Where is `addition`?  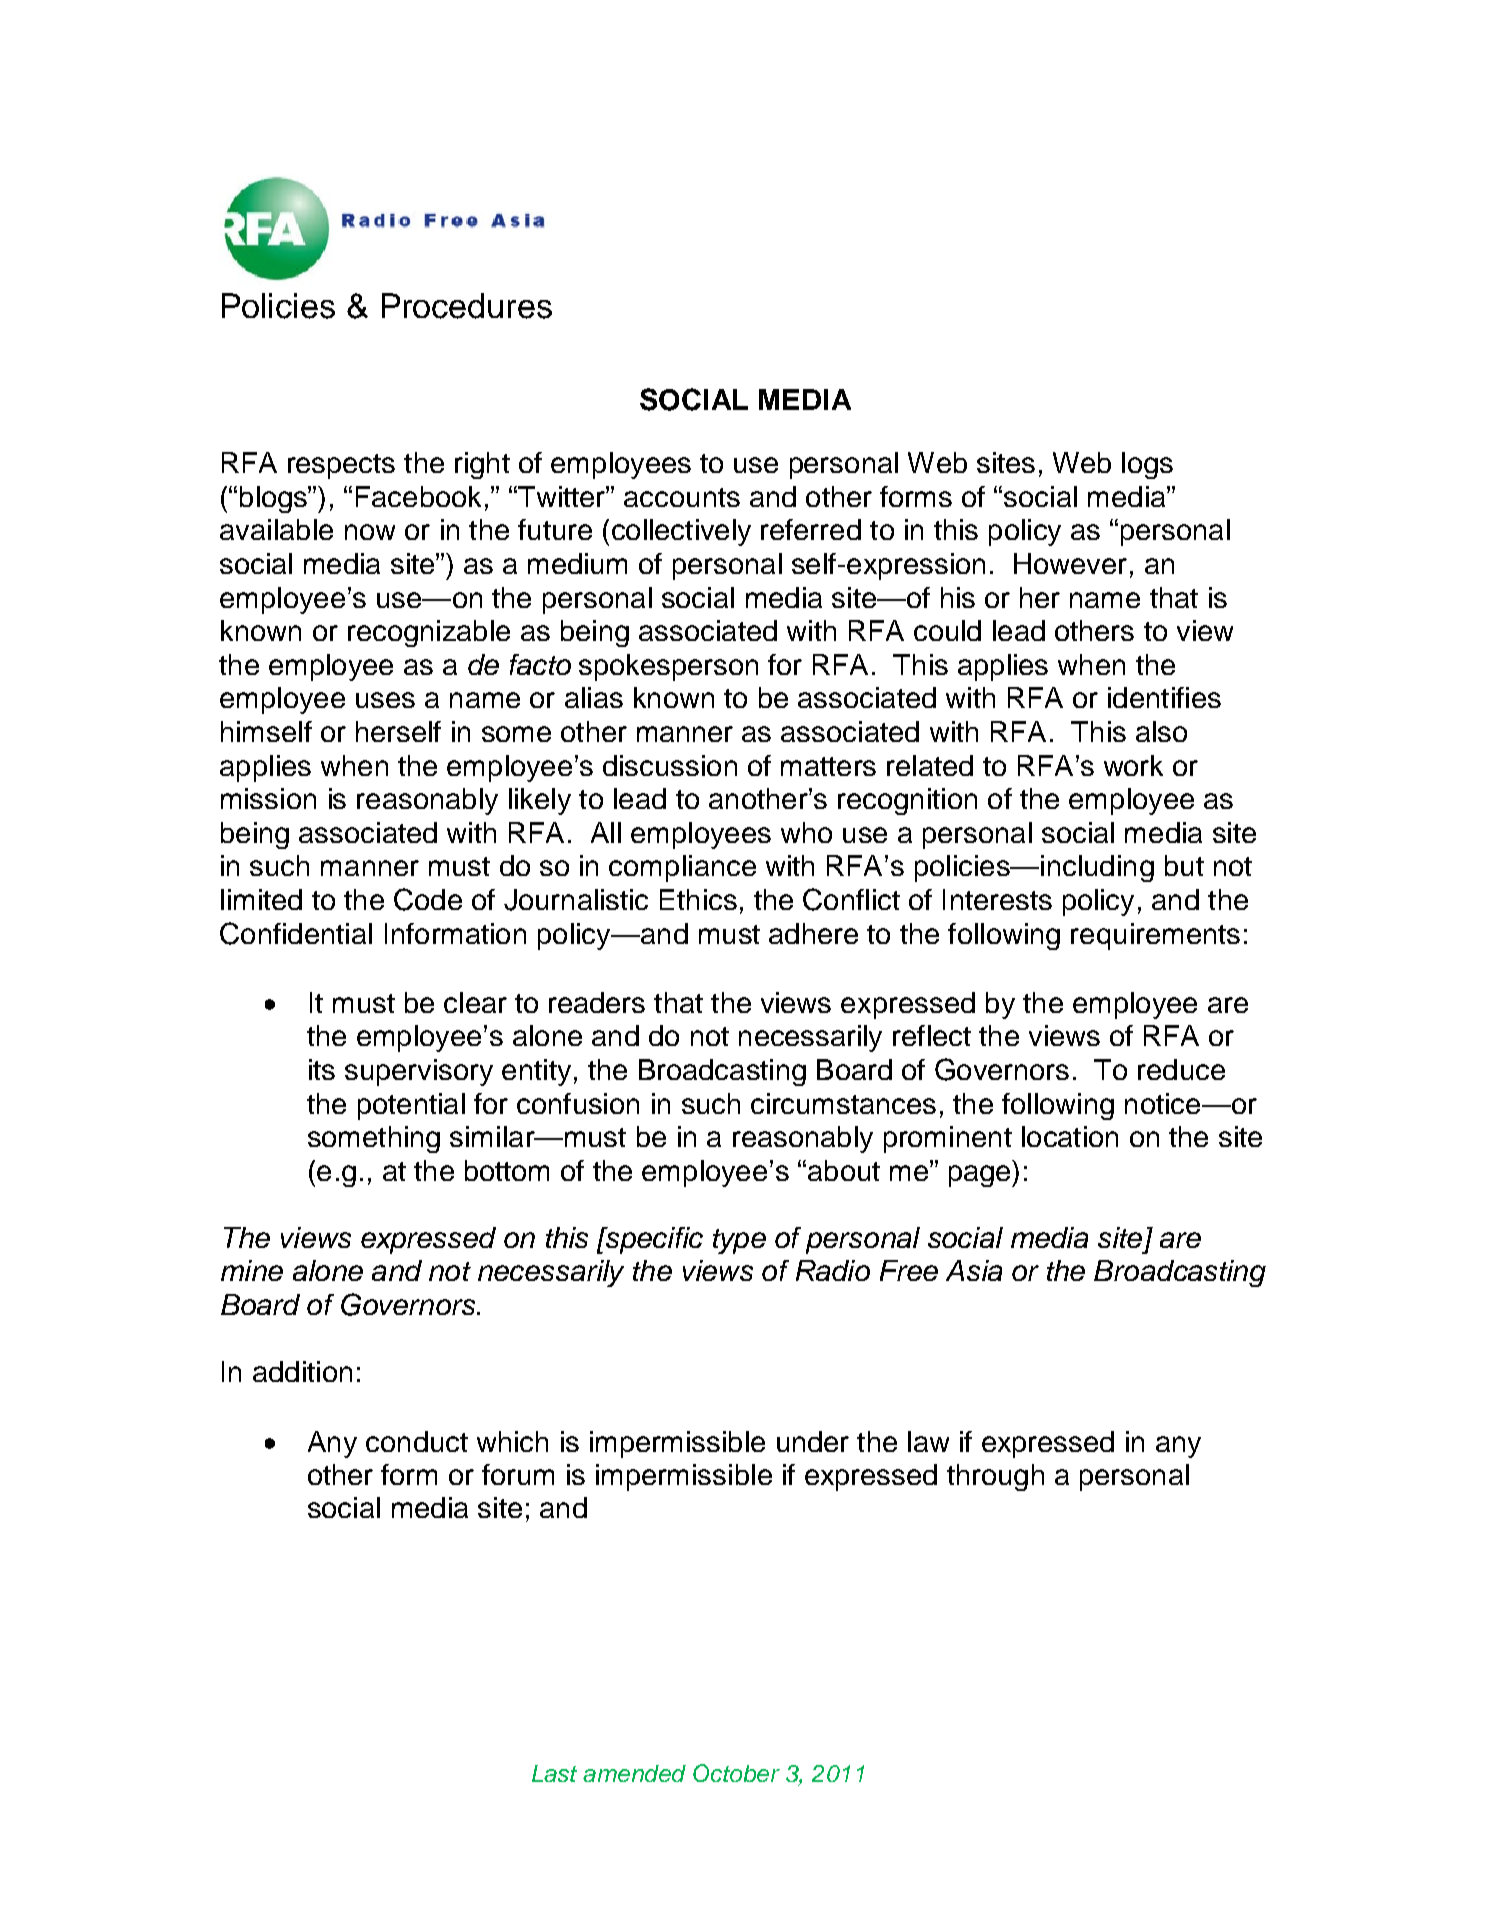 addition is located at coordinates (302, 1371).
